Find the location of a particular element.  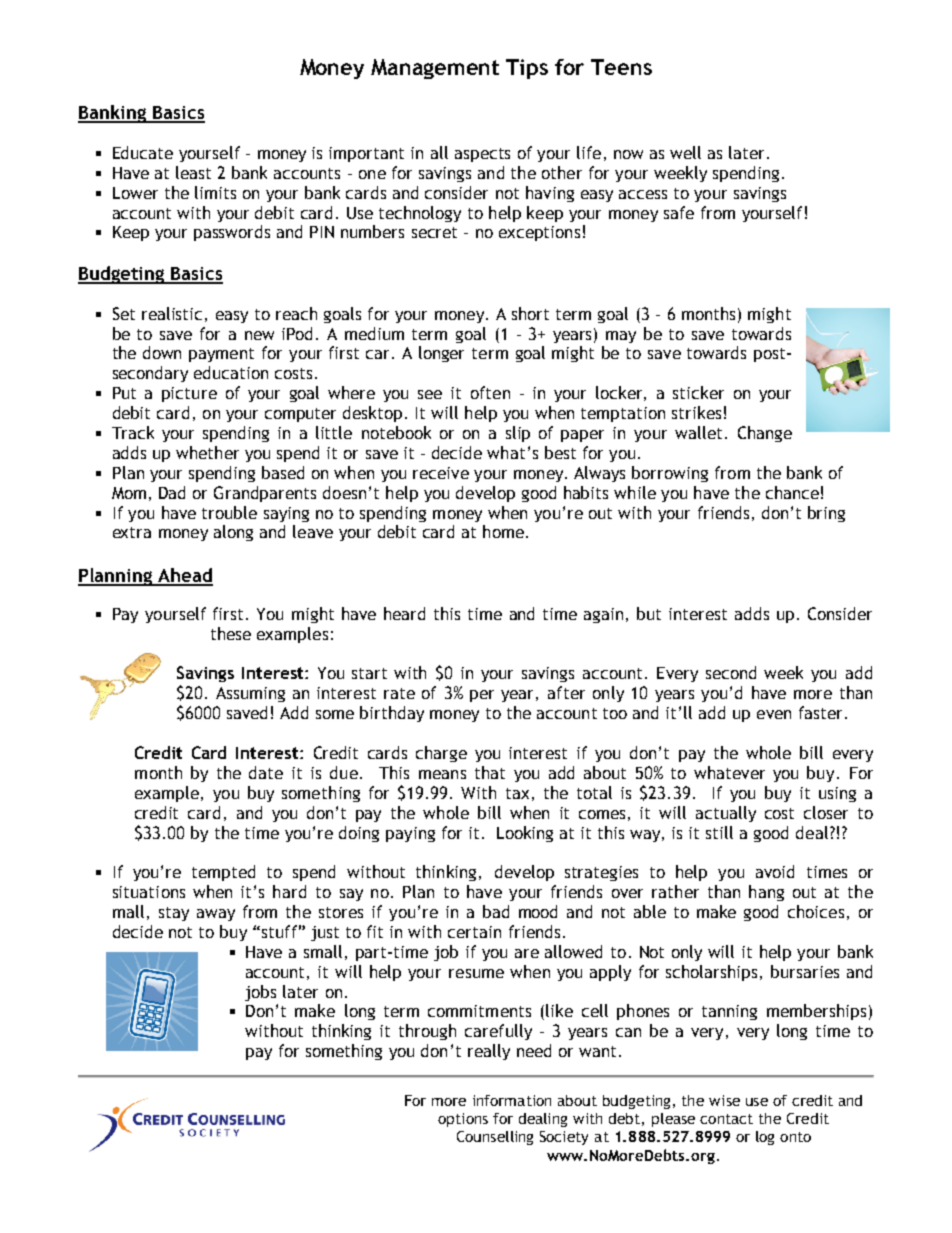

but is located at coordinates (649, 613).
